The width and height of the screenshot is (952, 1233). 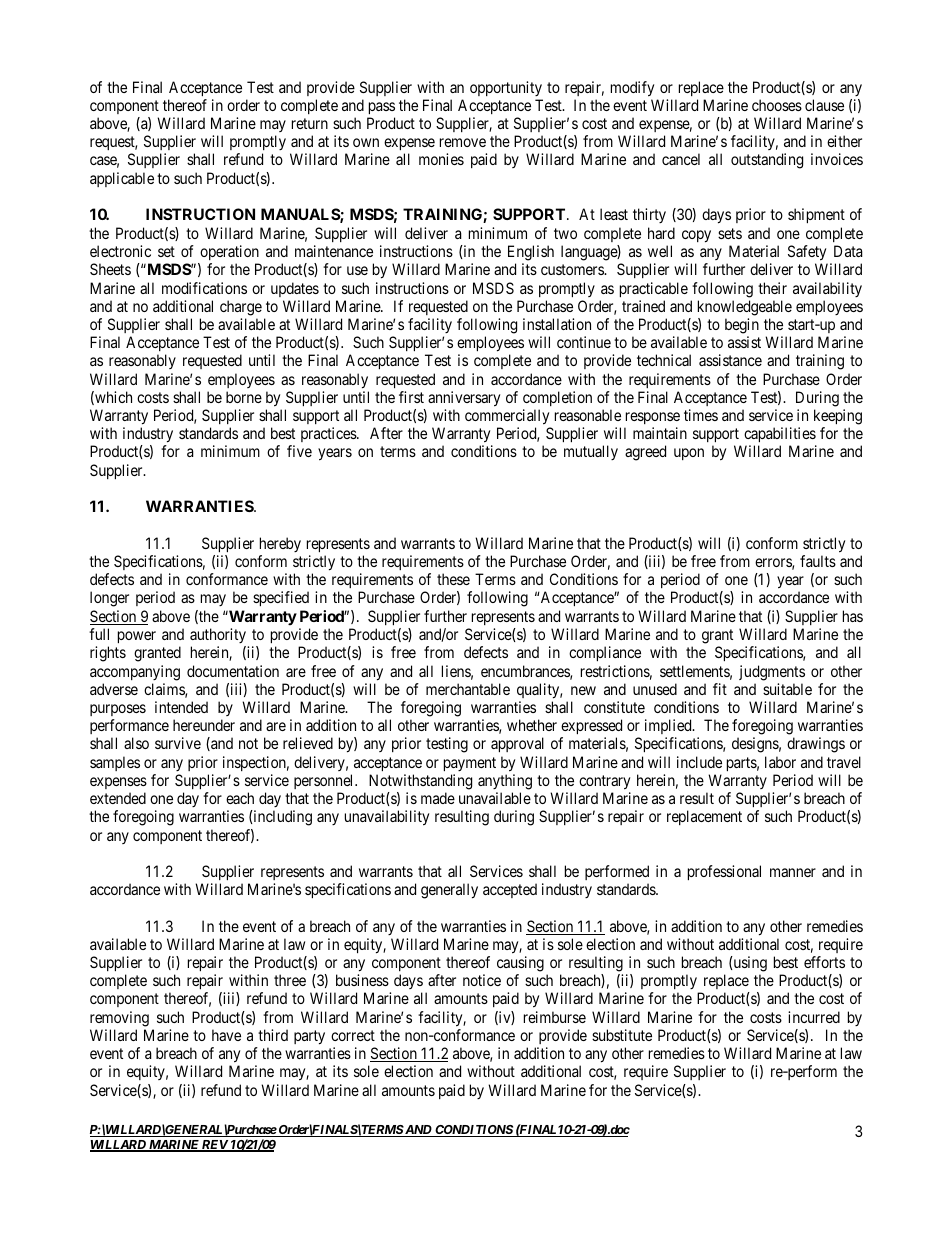 What do you see at coordinates (118, 798) in the screenshot?
I see `extended` at bounding box center [118, 798].
